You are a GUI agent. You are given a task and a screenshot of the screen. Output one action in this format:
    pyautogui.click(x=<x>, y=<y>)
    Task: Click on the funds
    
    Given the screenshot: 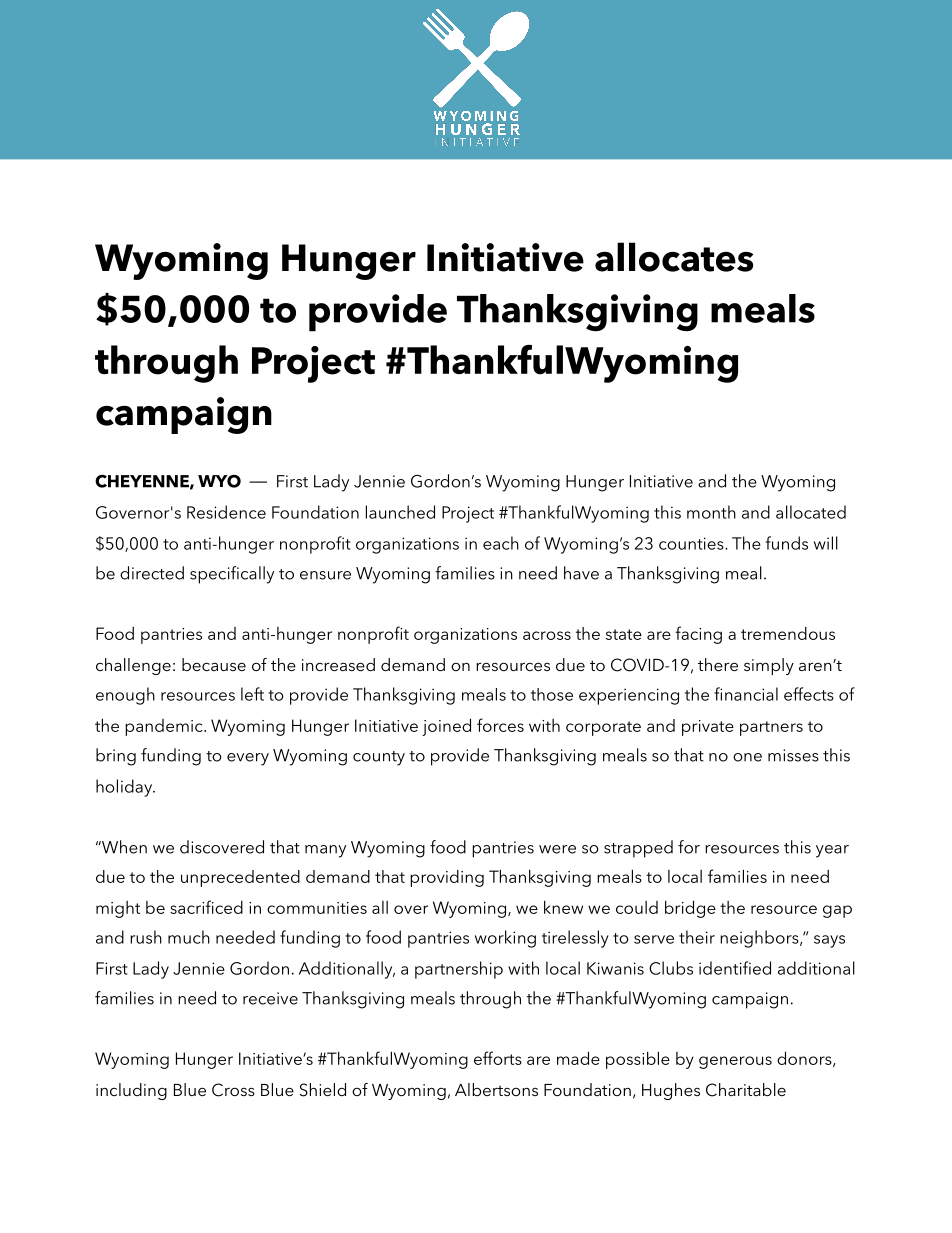 What is the action you would take?
    pyautogui.click(x=787, y=543)
